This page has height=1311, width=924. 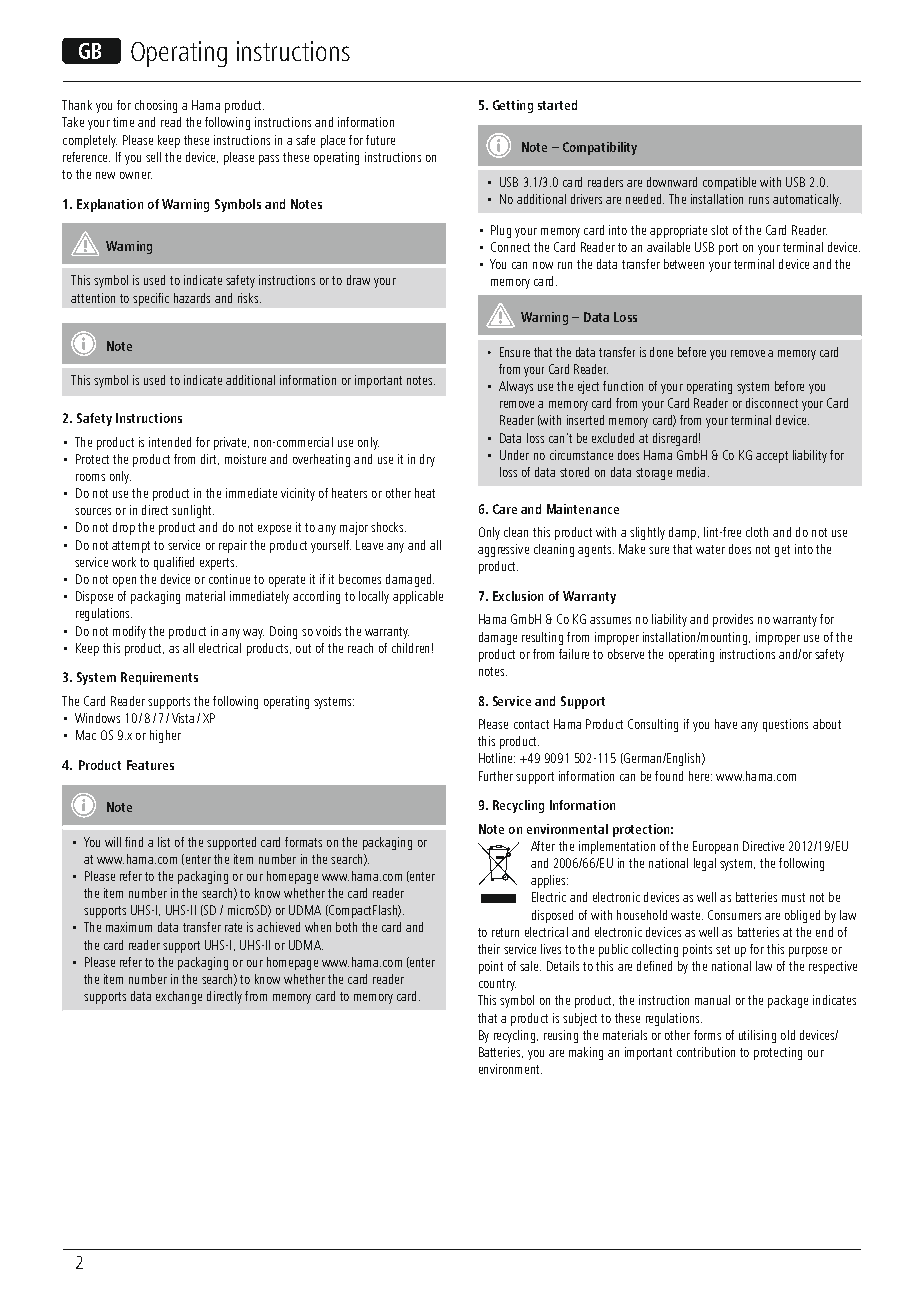 I want to click on water, so click(x=710, y=549).
